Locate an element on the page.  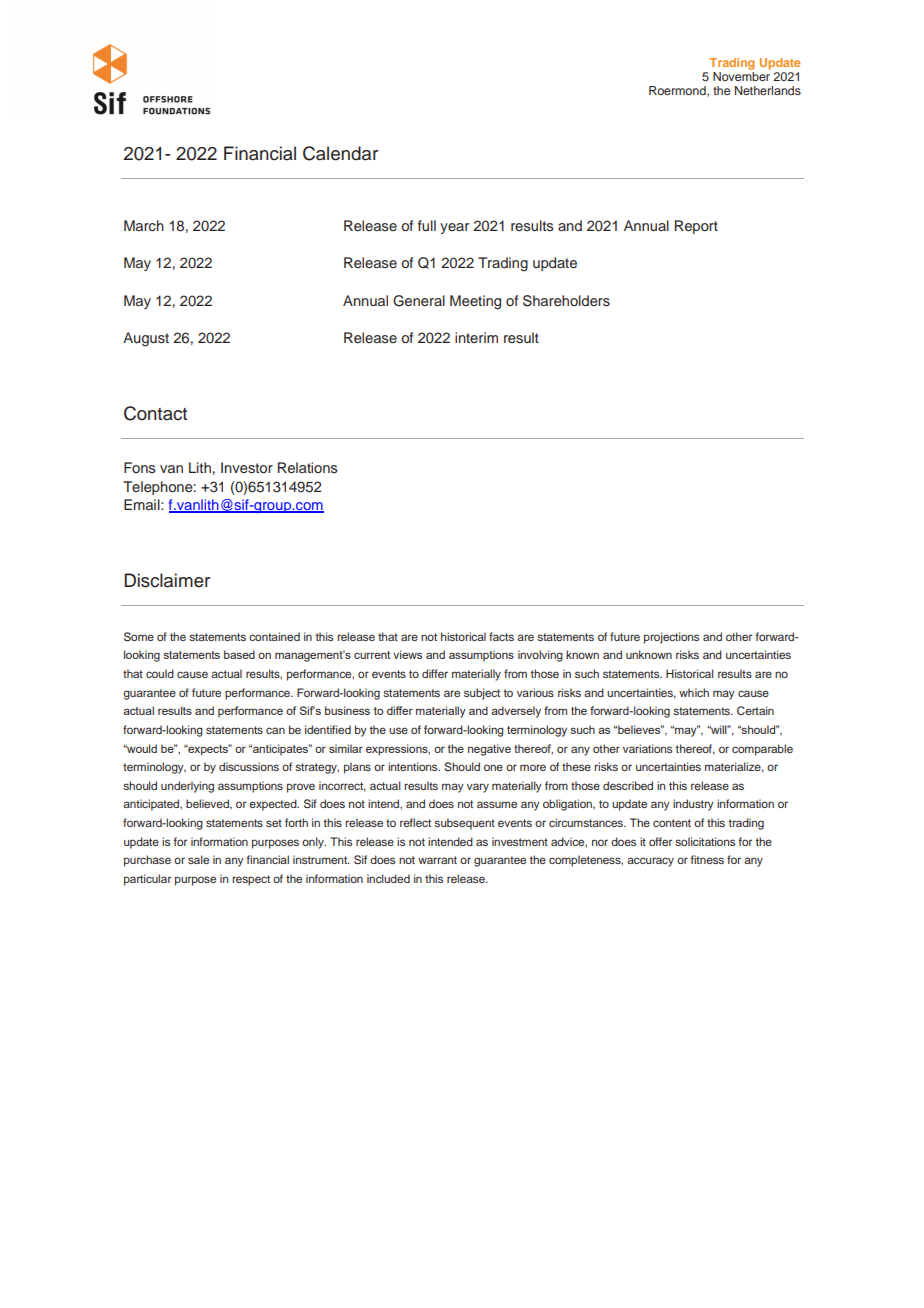
Shareholders is located at coordinates (566, 301).
